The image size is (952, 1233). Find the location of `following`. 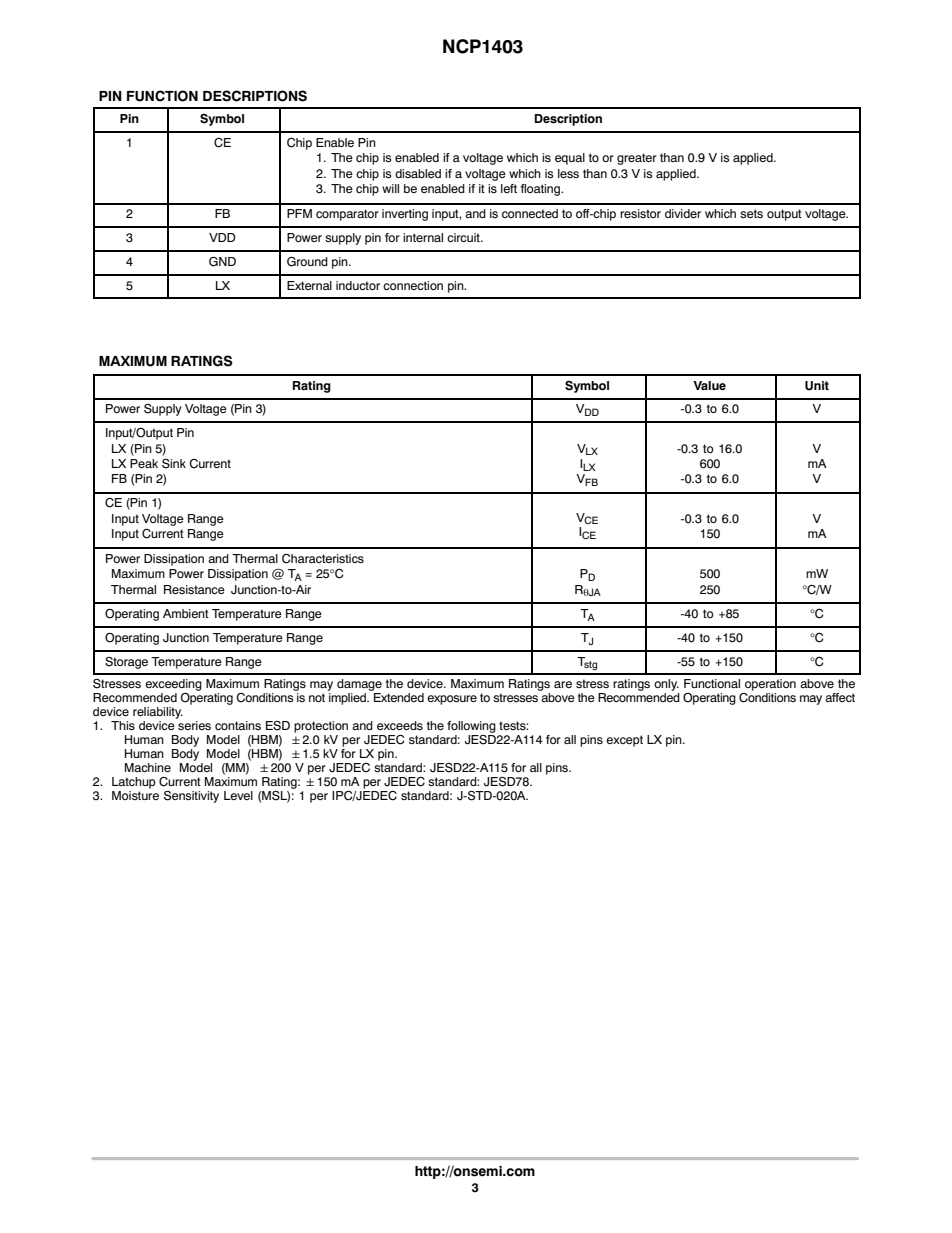

following is located at coordinates (471, 727).
